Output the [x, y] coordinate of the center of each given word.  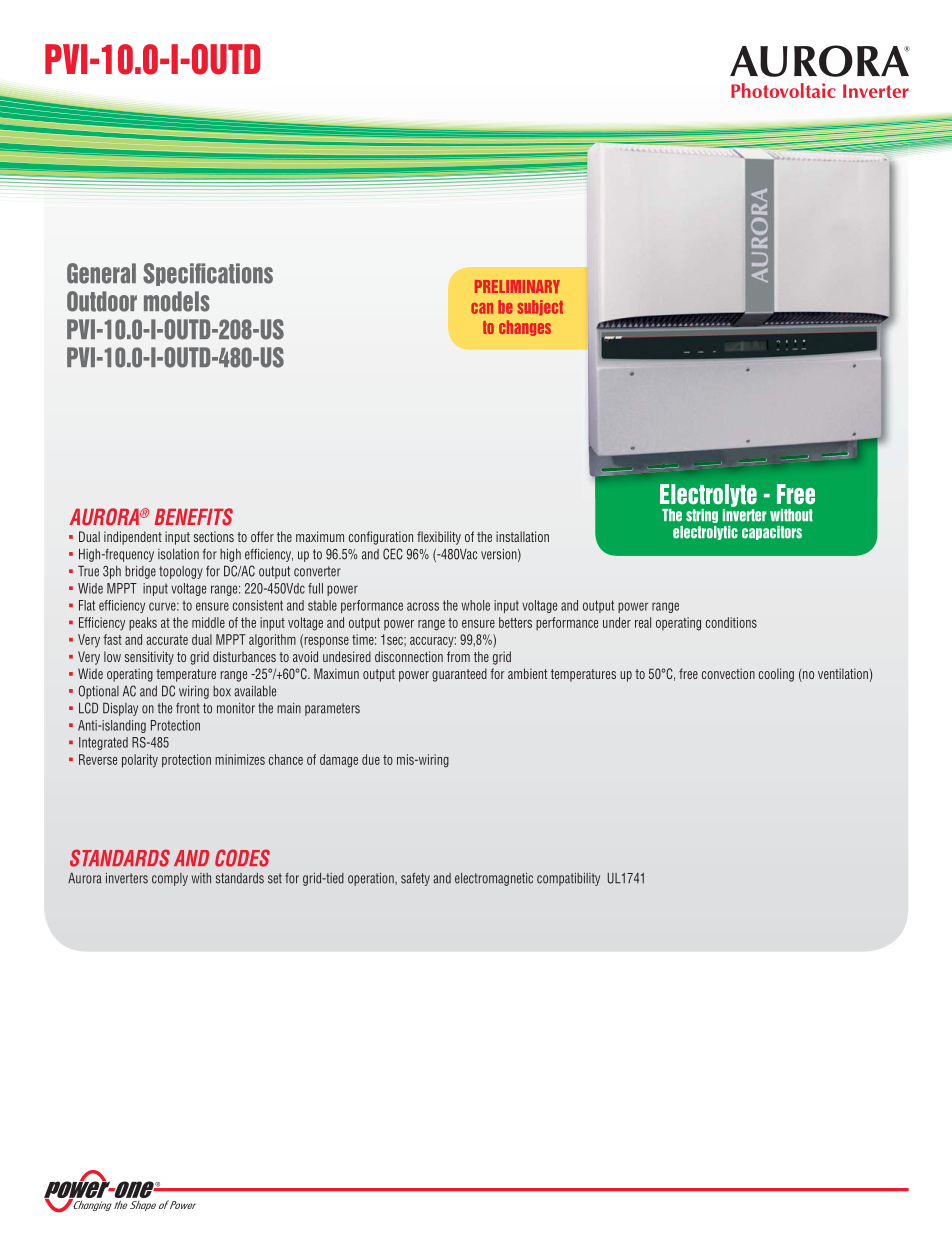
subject [540, 308]
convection [728, 673]
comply [170, 879]
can [482, 308]
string [702, 516]
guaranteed [459, 675]
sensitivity [149, 658]
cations [240, 273]
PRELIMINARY [517, 286]
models [176, 301]
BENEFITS [193, 516]
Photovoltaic [783, 90]
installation [522, 536]
